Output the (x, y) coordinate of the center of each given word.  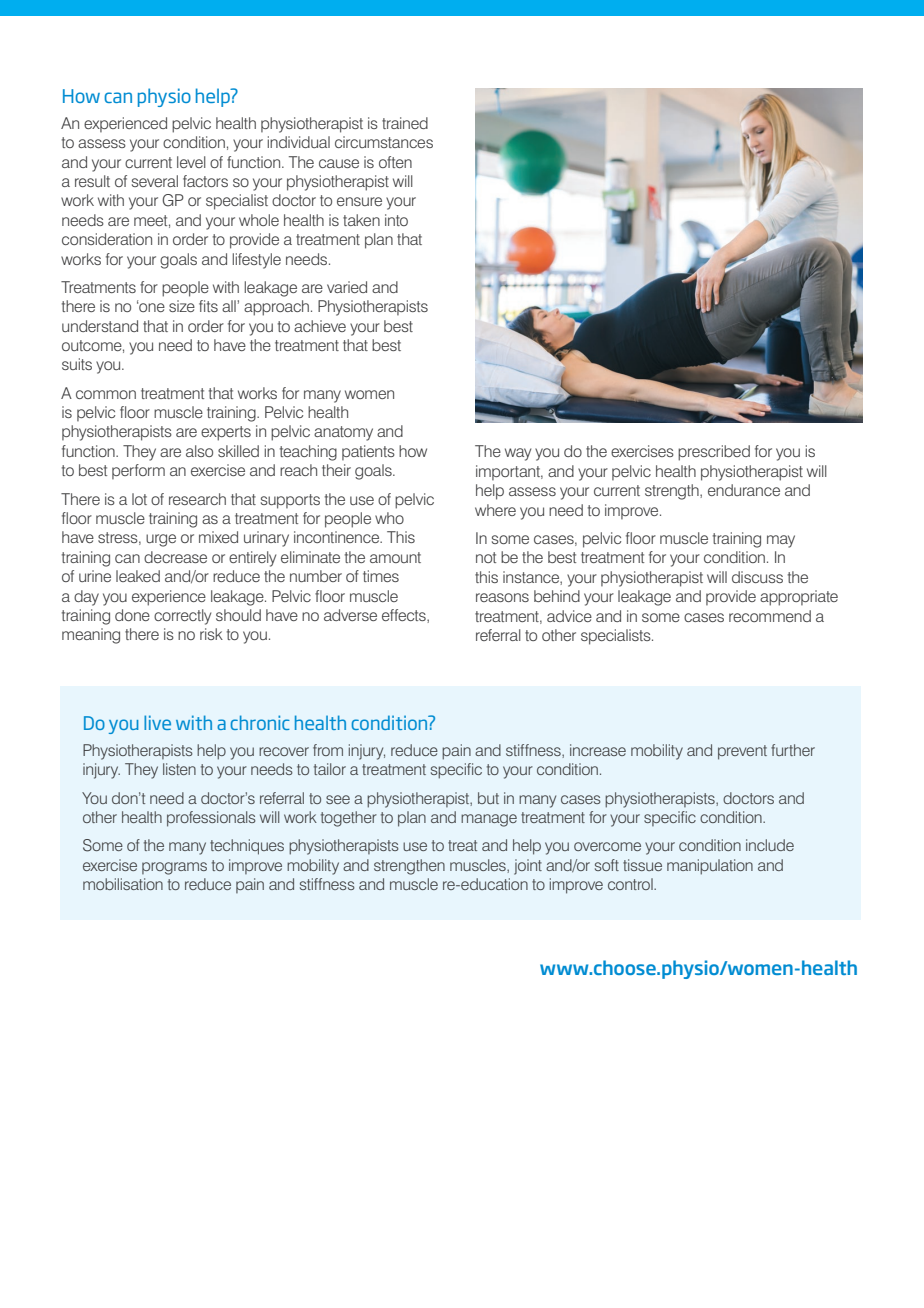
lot (139, 499)
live (157, 722)
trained (405, 123)
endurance (744, 490)
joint (528, 867)
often (395, 162)
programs (174, 868)
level (191, 162)
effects (405, 616)
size (182, 306)
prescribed (714, 453)
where (495, 510)
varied (347, 287)
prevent (742, 752)
